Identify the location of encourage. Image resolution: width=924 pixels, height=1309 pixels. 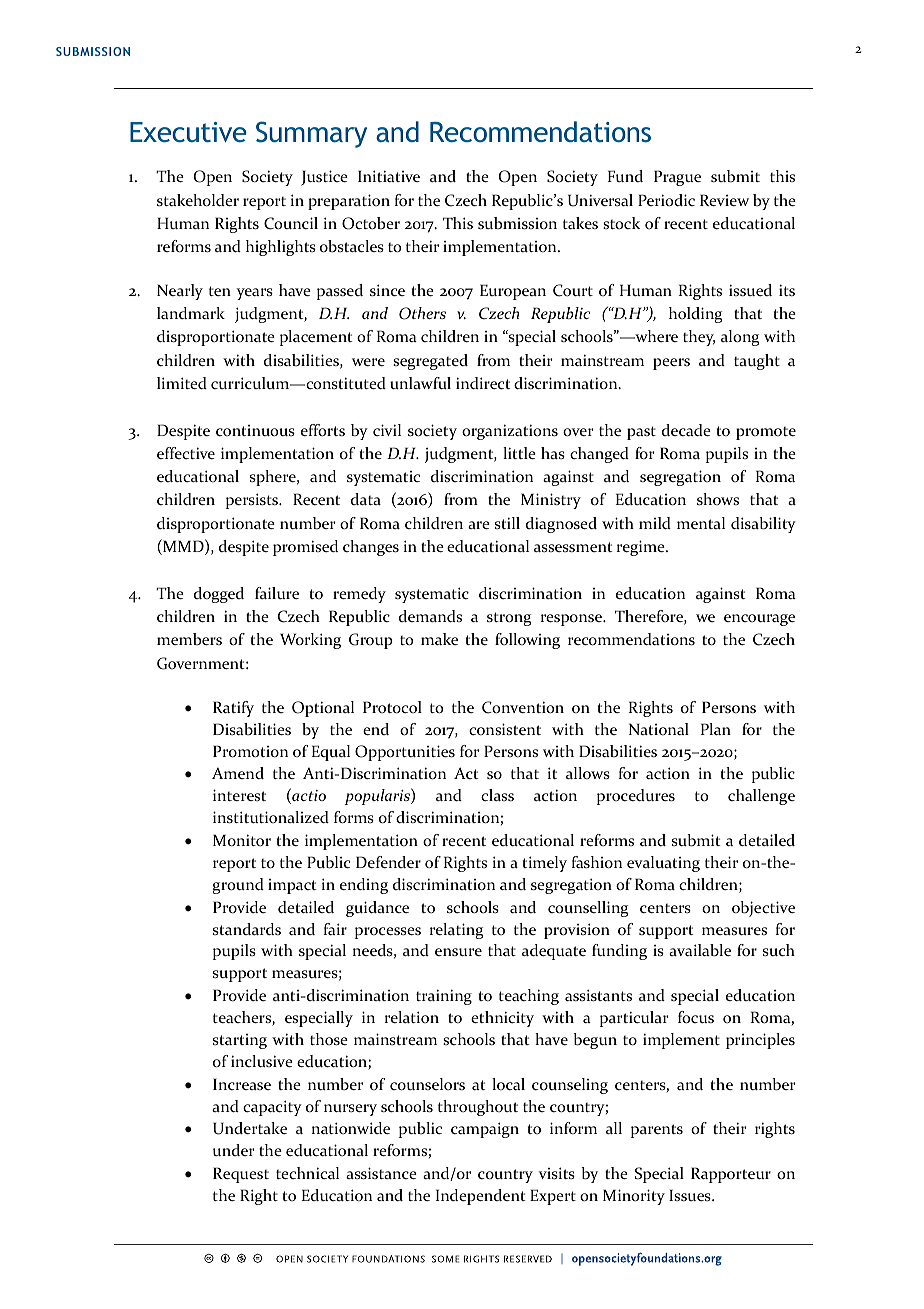
(759, 620).
